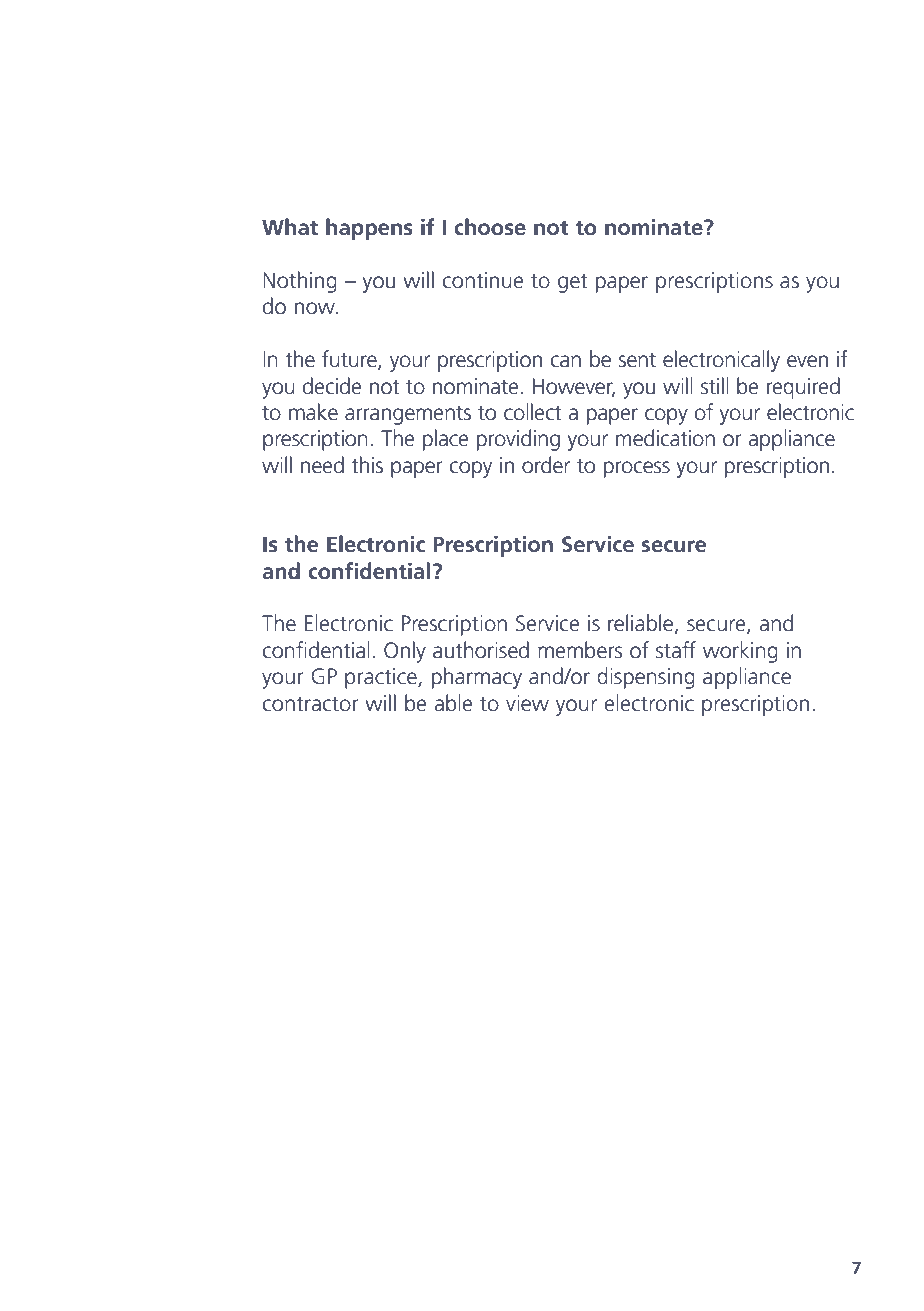 The image size is (924, 1311). What do you see at coordinates (566, 361) in the screenshot?
I see `can` at bounding box center [566, 361].
